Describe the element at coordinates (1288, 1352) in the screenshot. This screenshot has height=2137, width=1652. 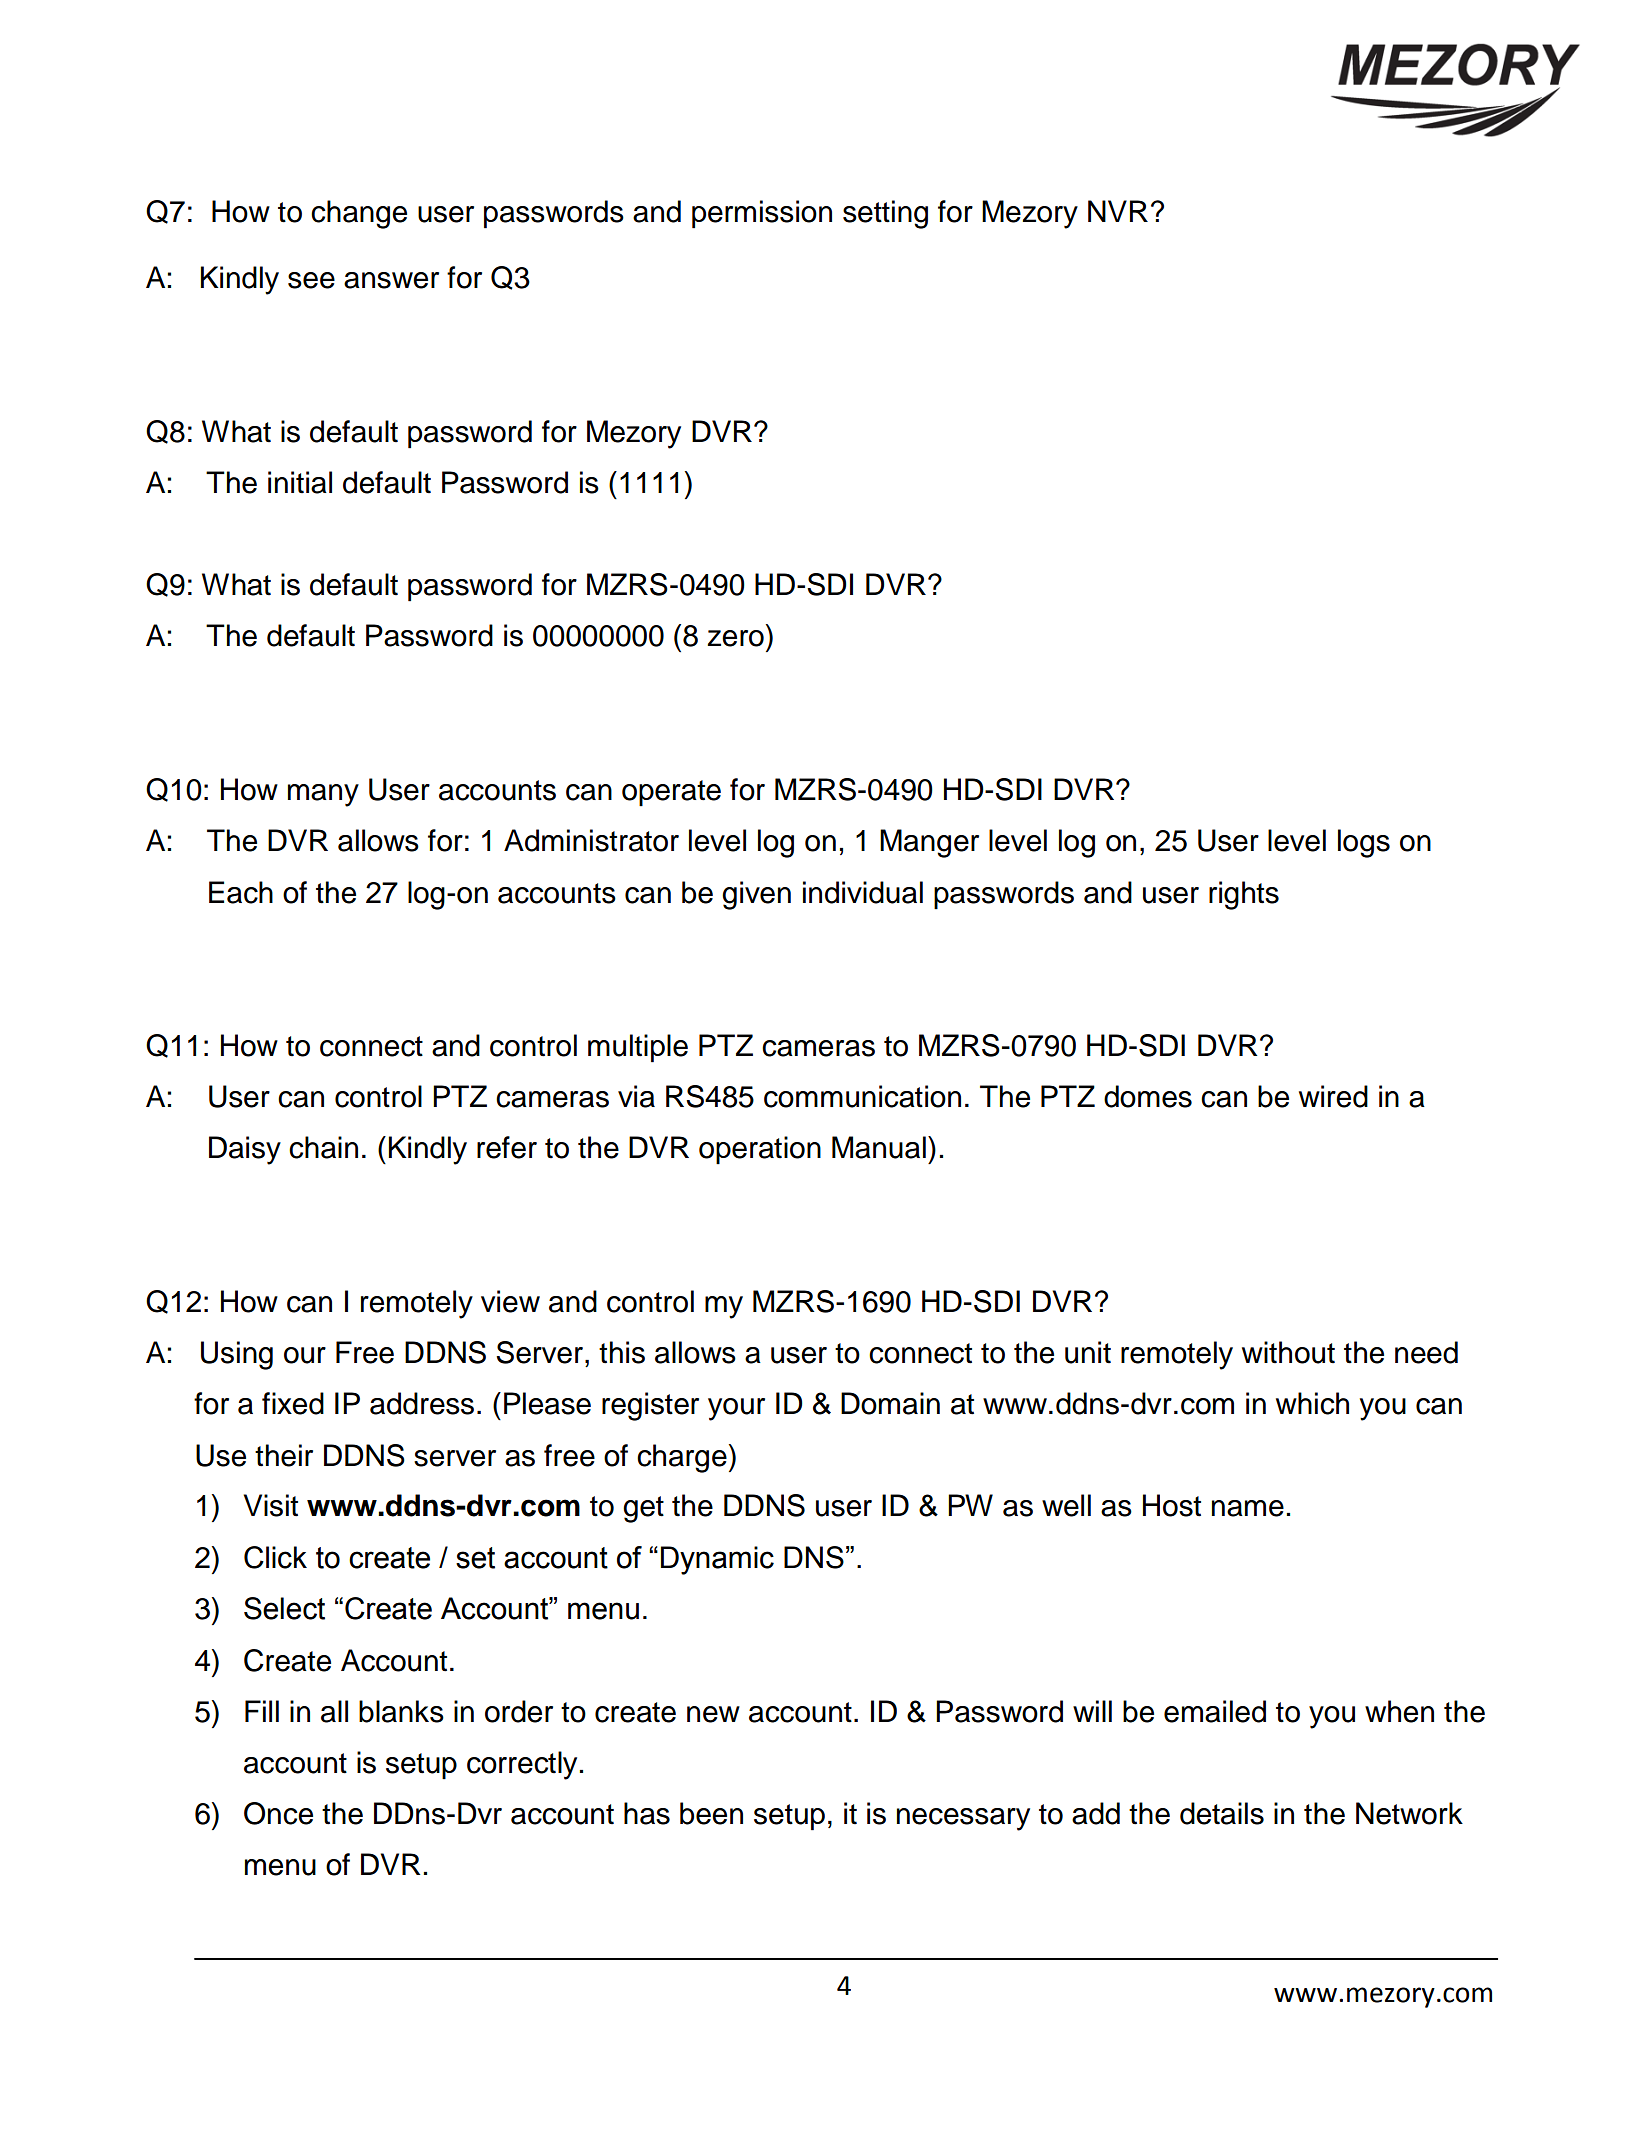
I see `without` at that location.
